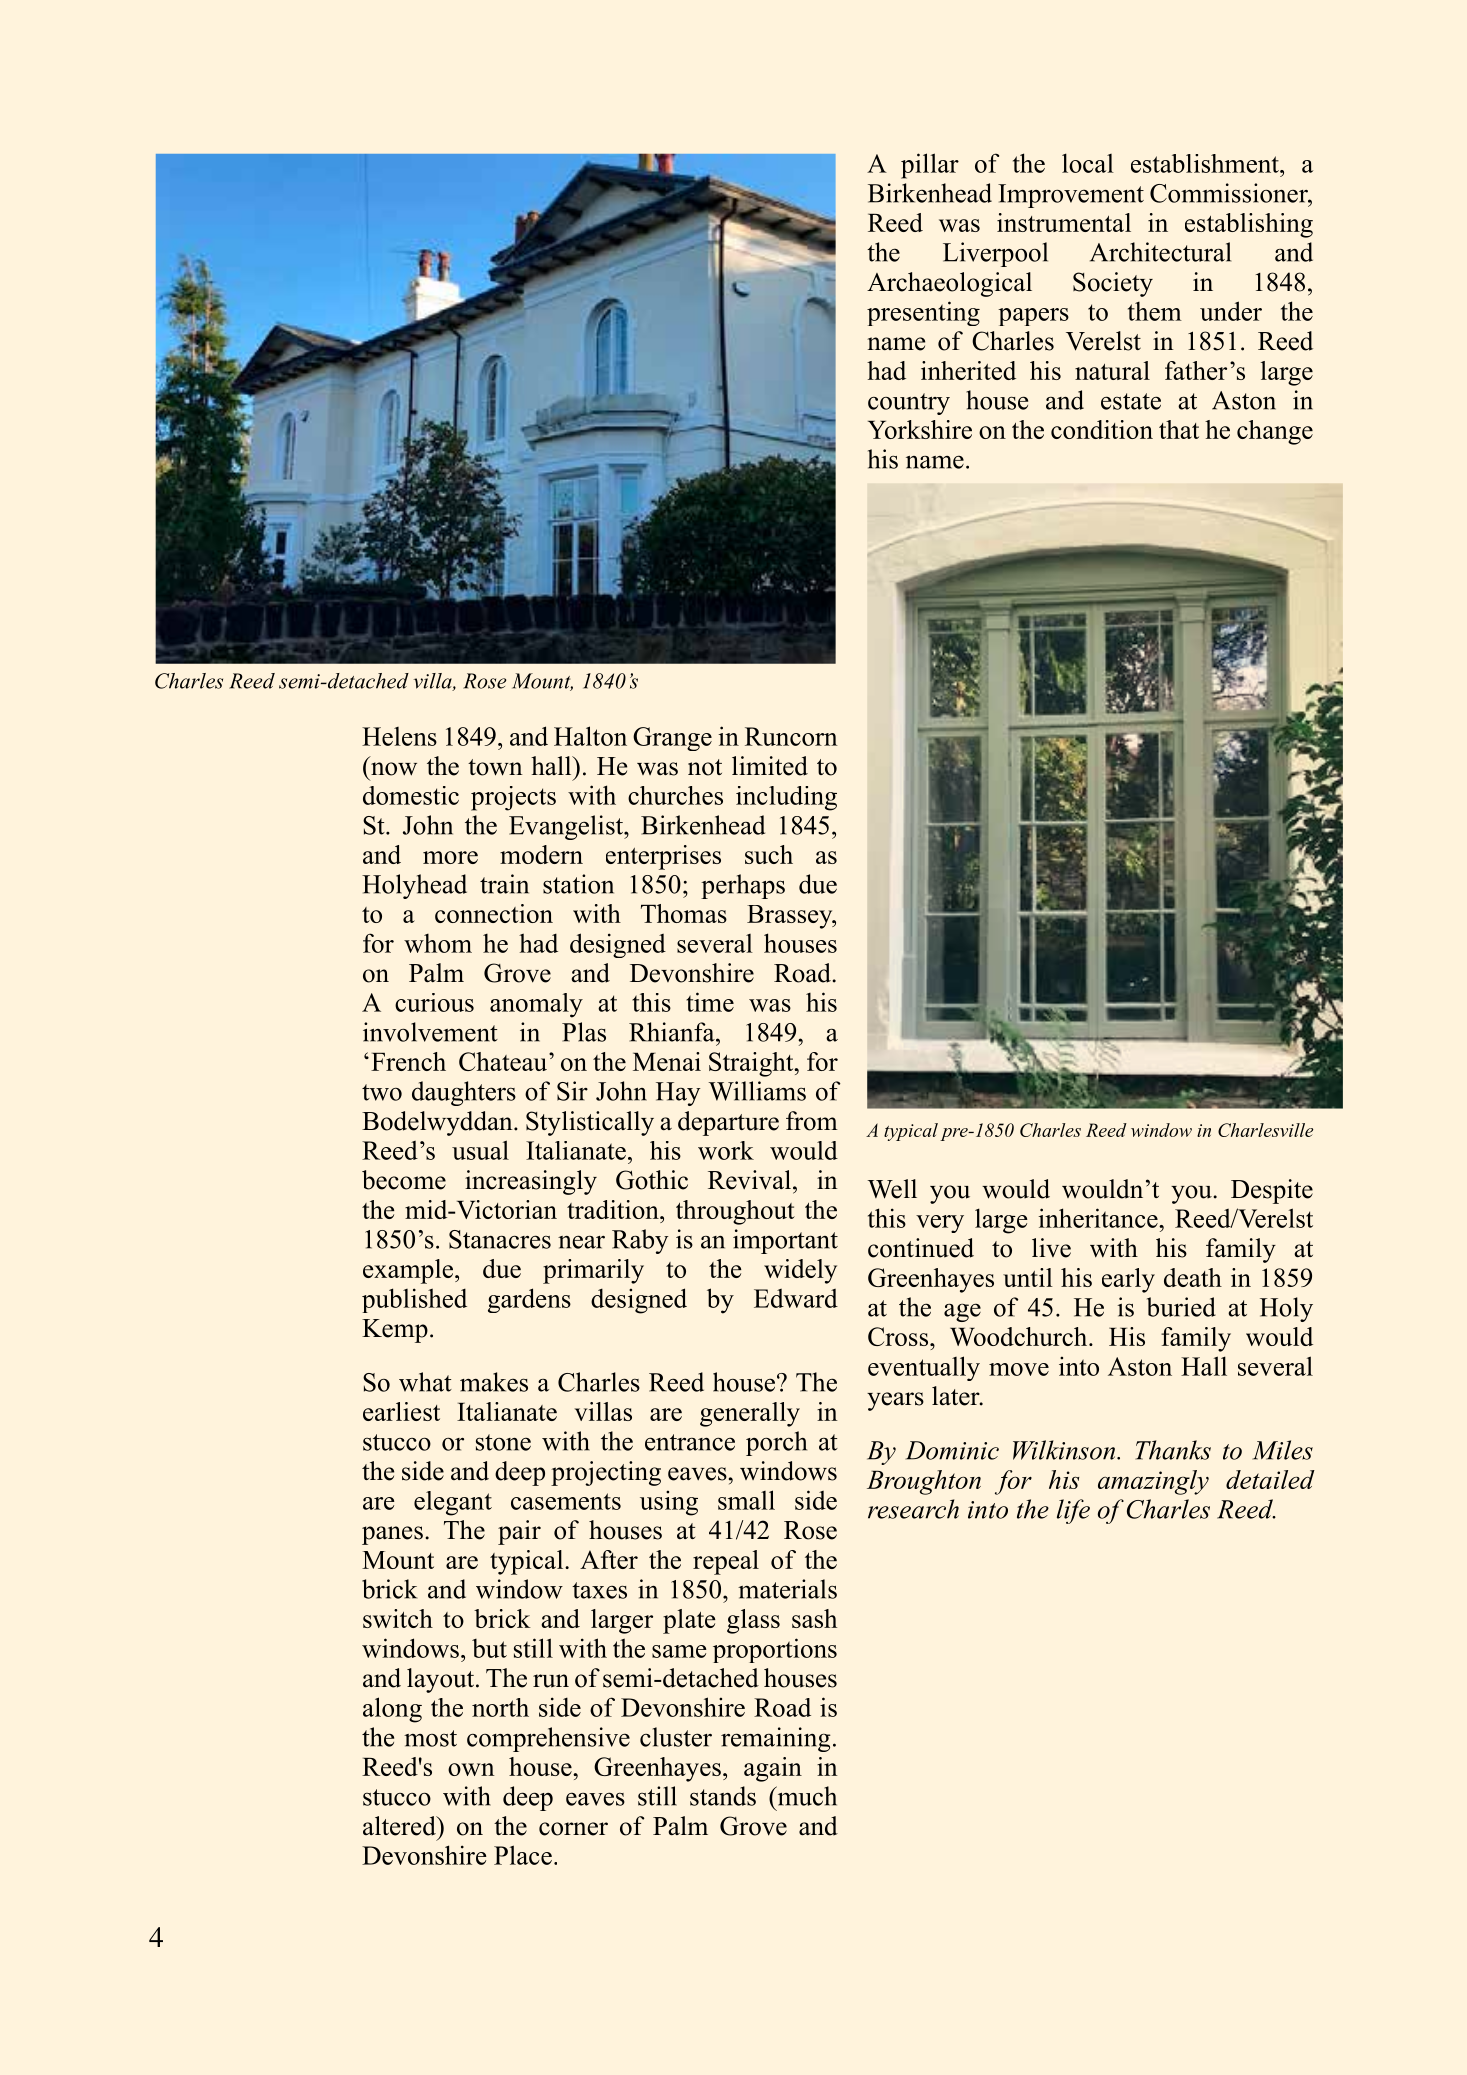 Image resolution: width=1467 pixels, height=2075 pixels. What do you see at coordinates (949, 284) in the screenshot?
I see `Archaeological` at bounding box center [949, 284].
